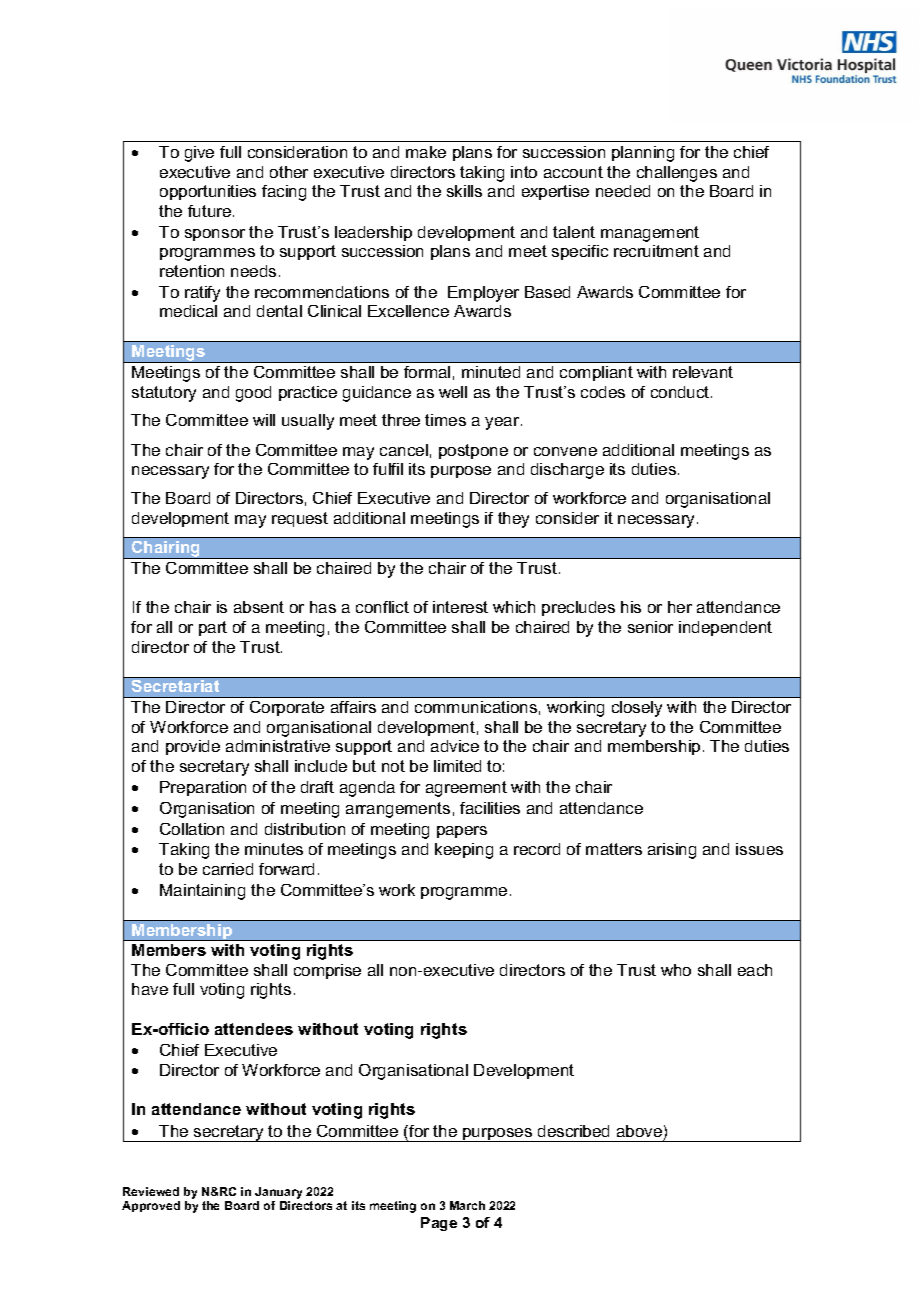 The image size is (924, 1308). Describe the element at coordinates (264, 420) in the page. I see `will` at that location.
